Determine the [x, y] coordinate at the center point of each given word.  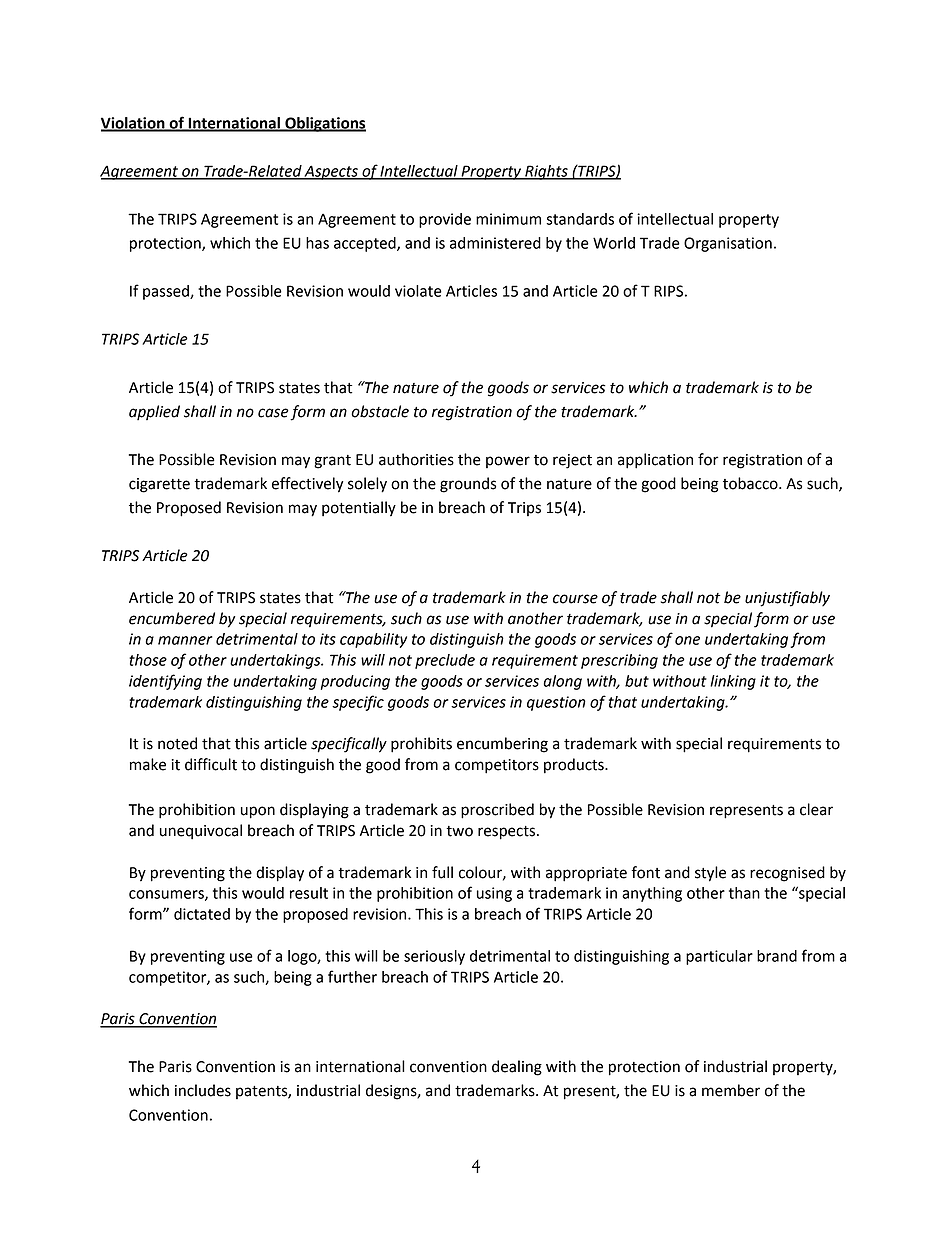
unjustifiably [787, 599]
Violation [134, 124]
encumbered [172, 618]
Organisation [728, 244]
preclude [445, 661]
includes [203, 1090]
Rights [546, 172]
